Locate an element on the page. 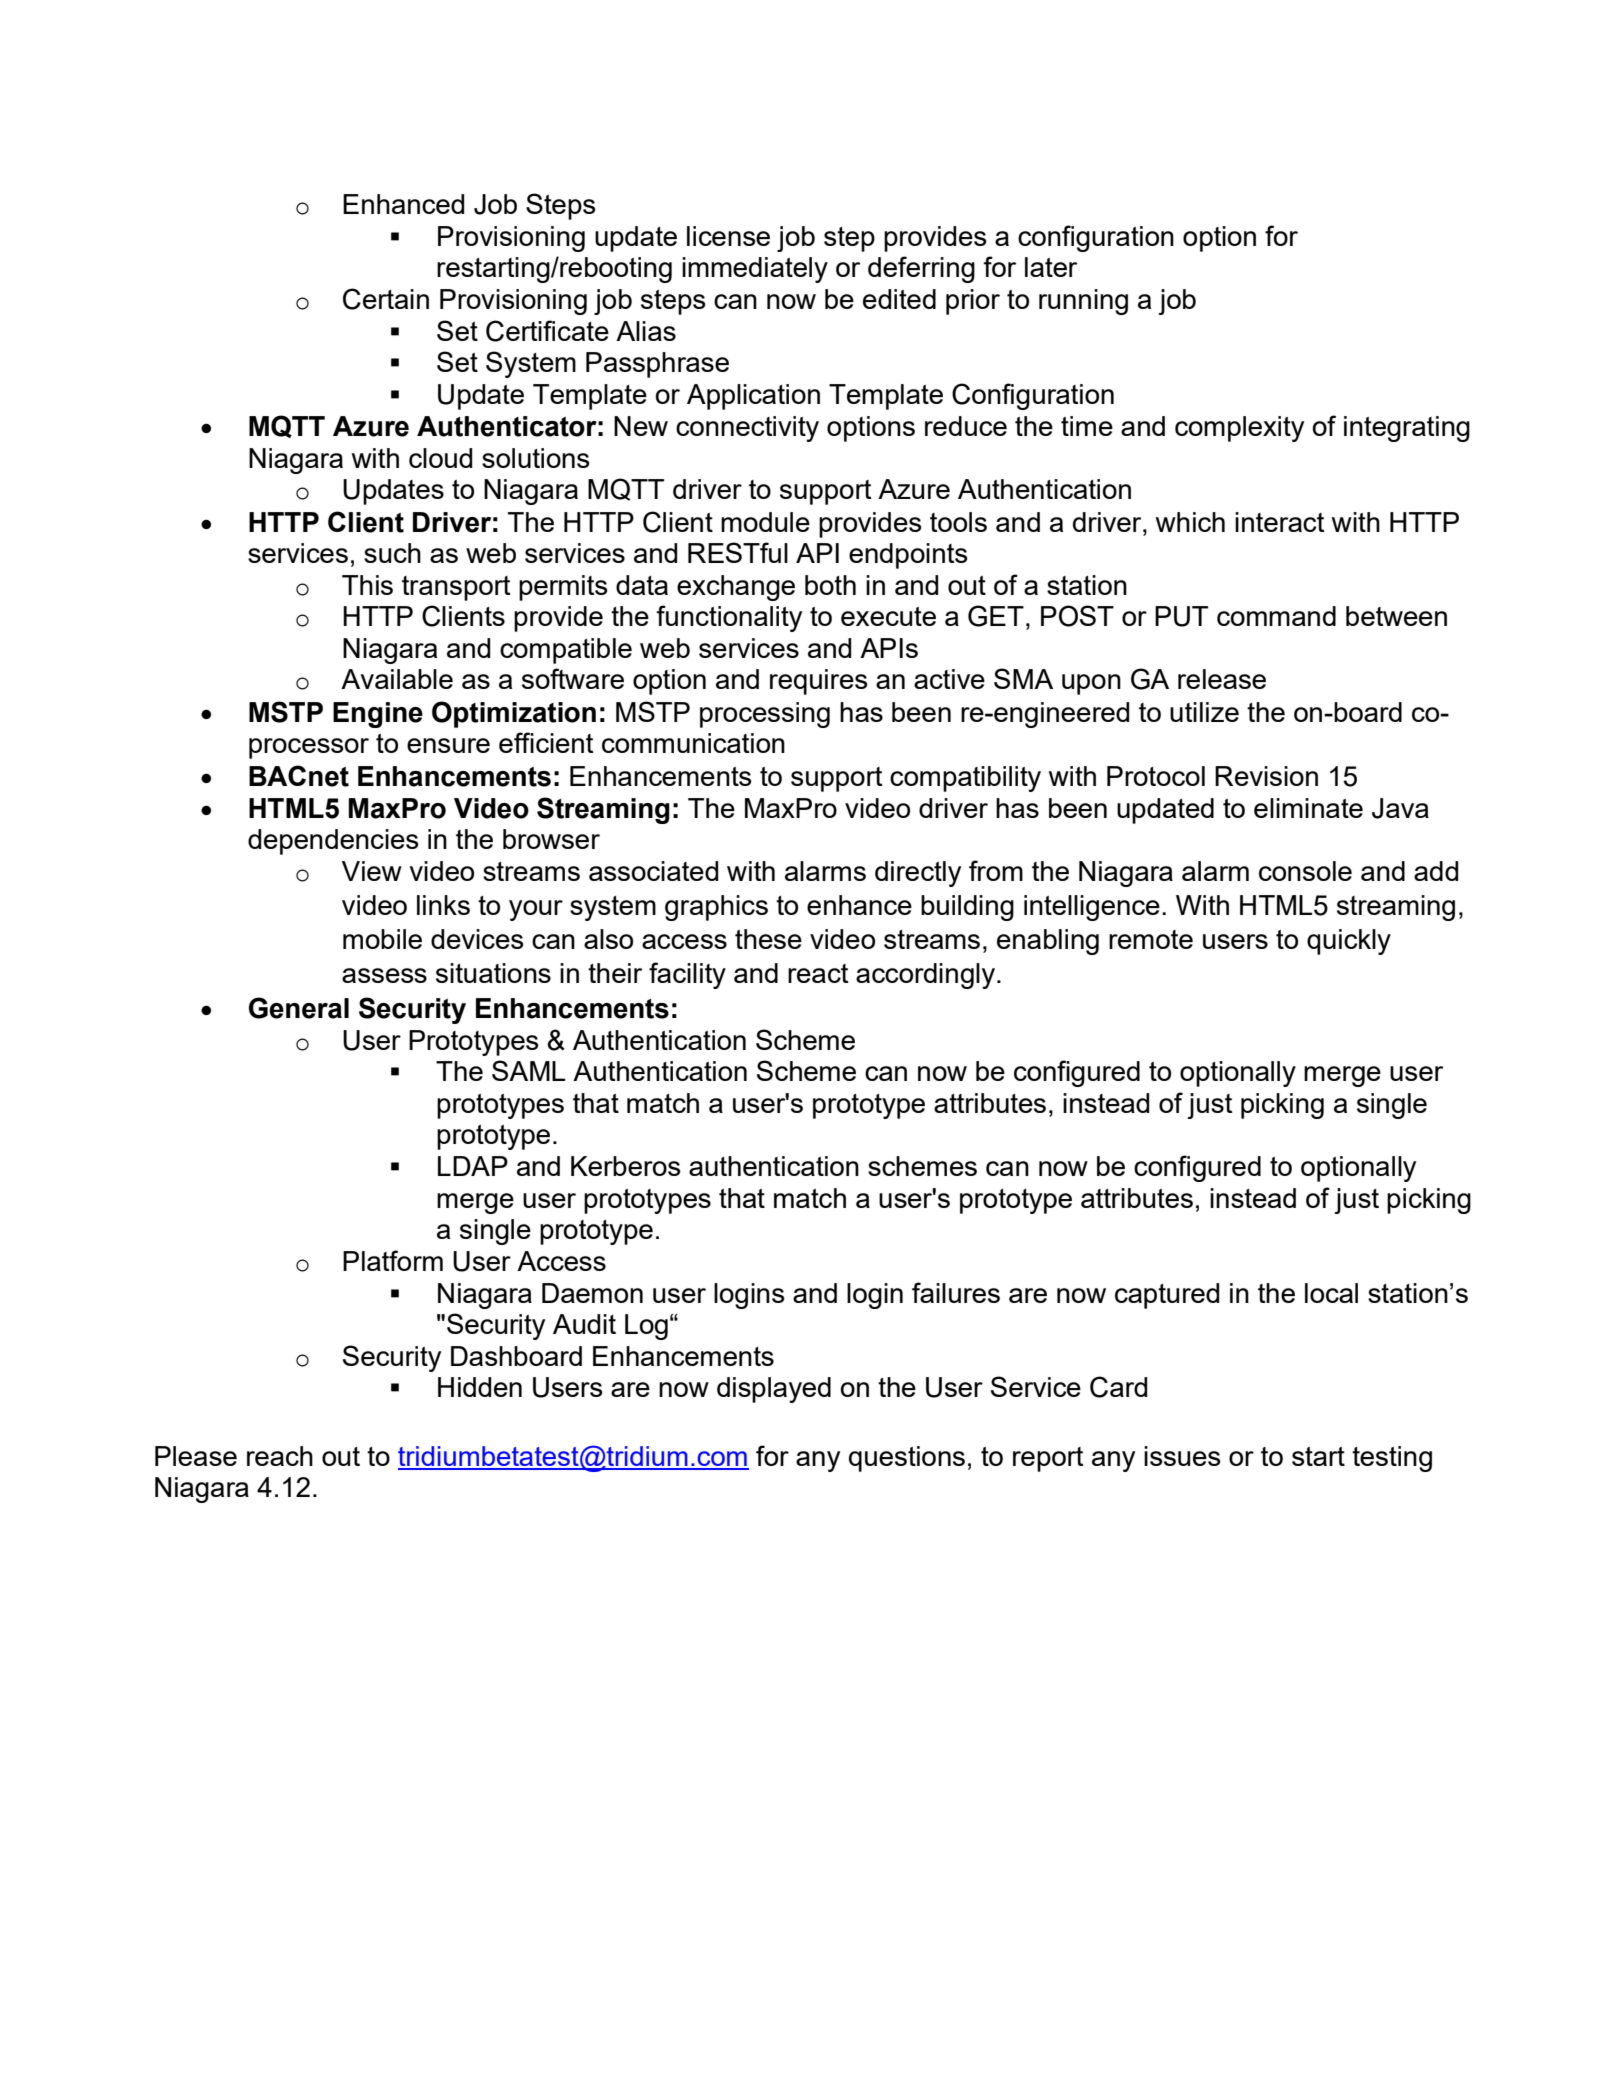 The height and width of the page is (2074, 1603). General is located at coordinates (299, 1008).
